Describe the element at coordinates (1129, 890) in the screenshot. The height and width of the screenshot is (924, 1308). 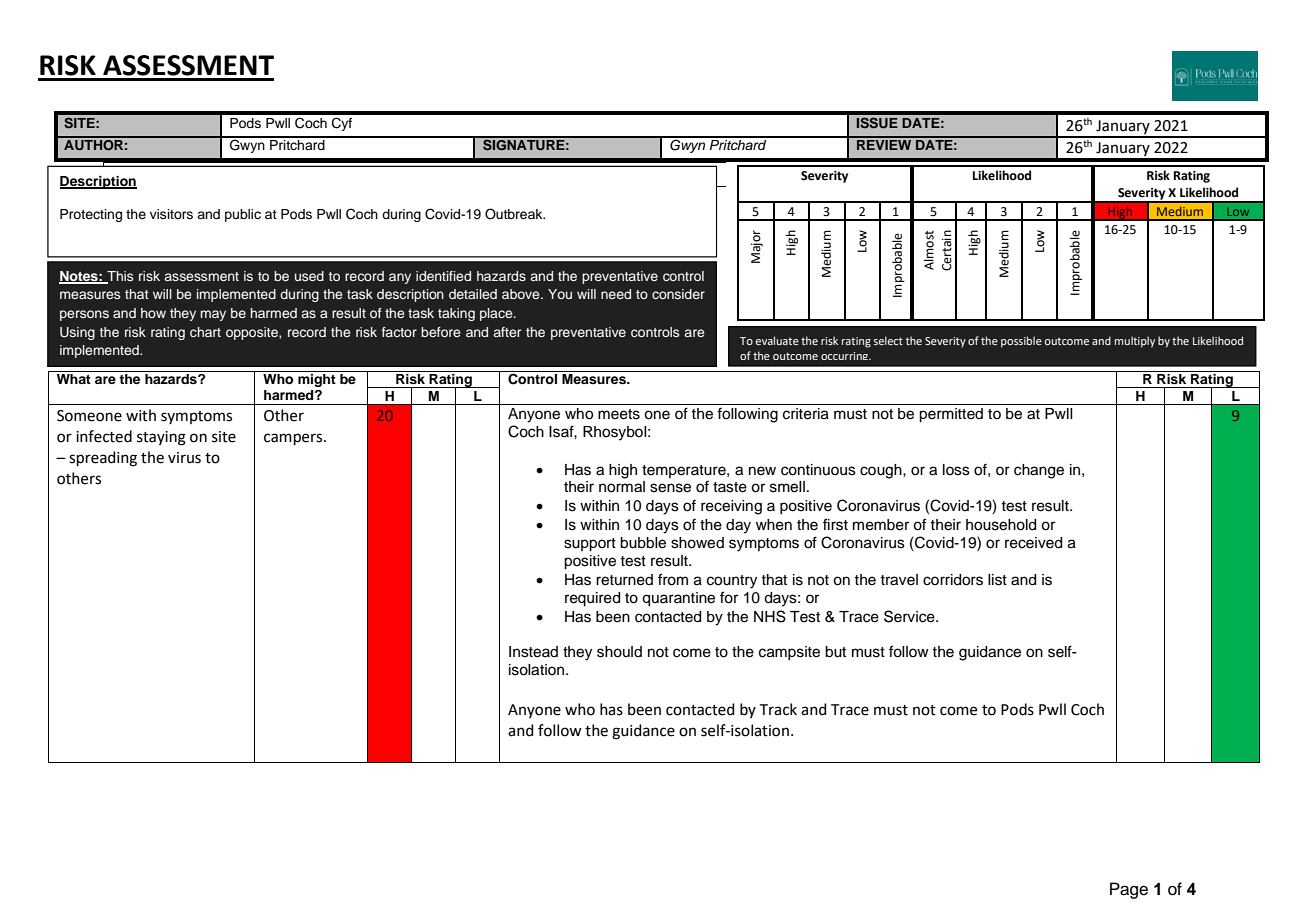
I see `Page` at that location.
